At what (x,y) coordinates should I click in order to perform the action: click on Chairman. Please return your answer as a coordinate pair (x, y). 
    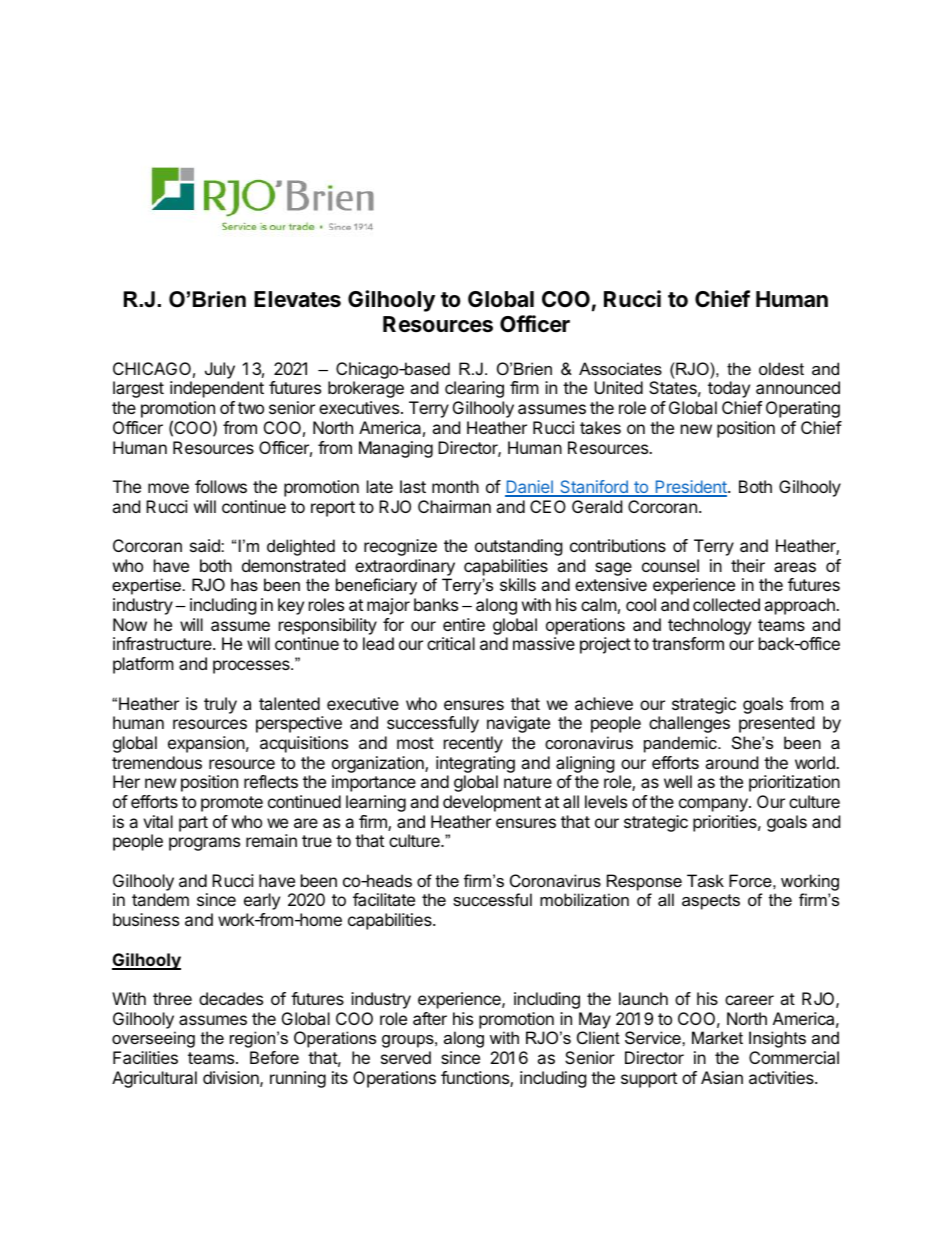
    Looking at the image, I should click on (454, 506).
